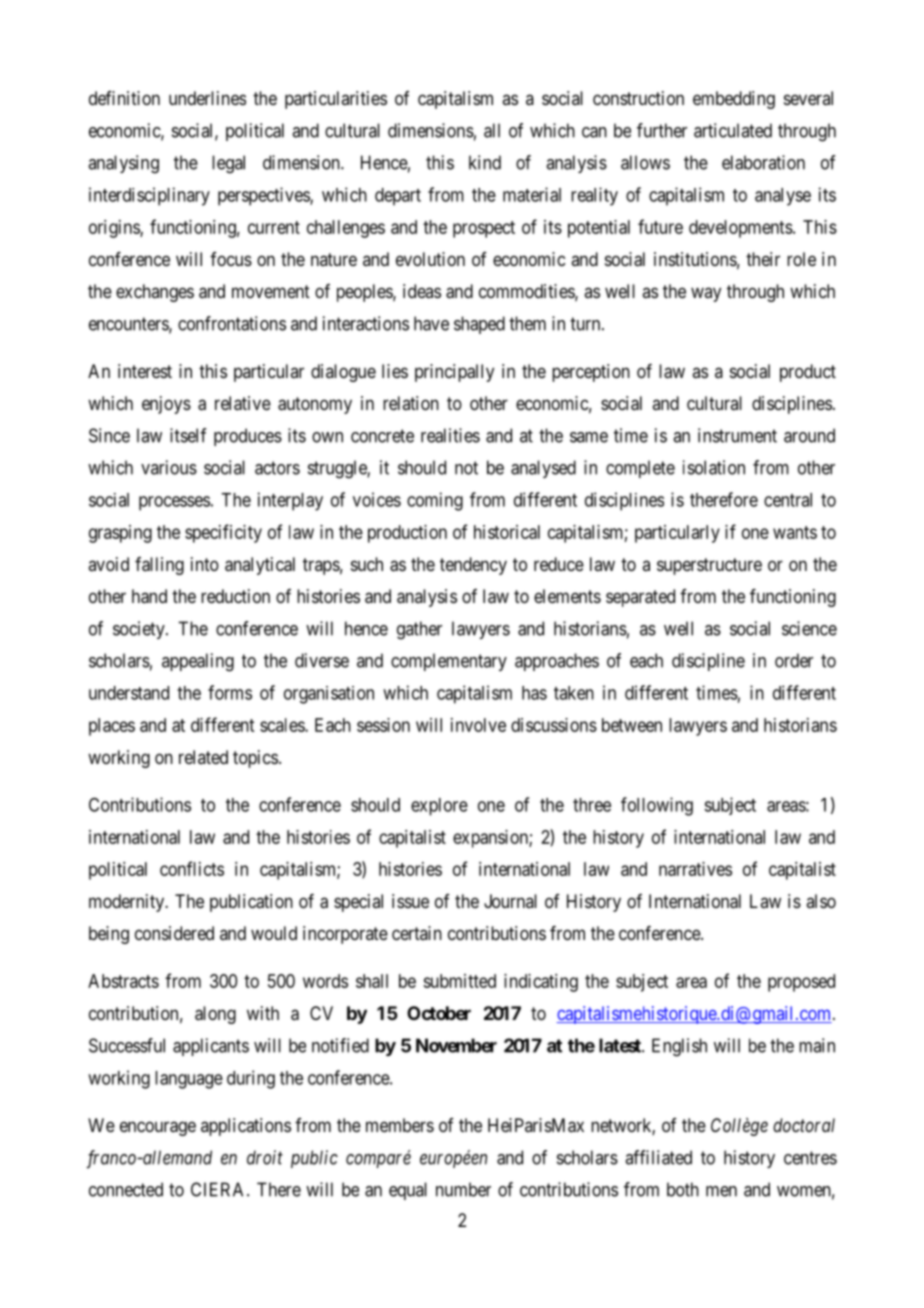 Image resolution: width=924 pixels, height=1308 pixels. Describe the element at coordinates (463, 1189) in the document. I see `number` at that location.
